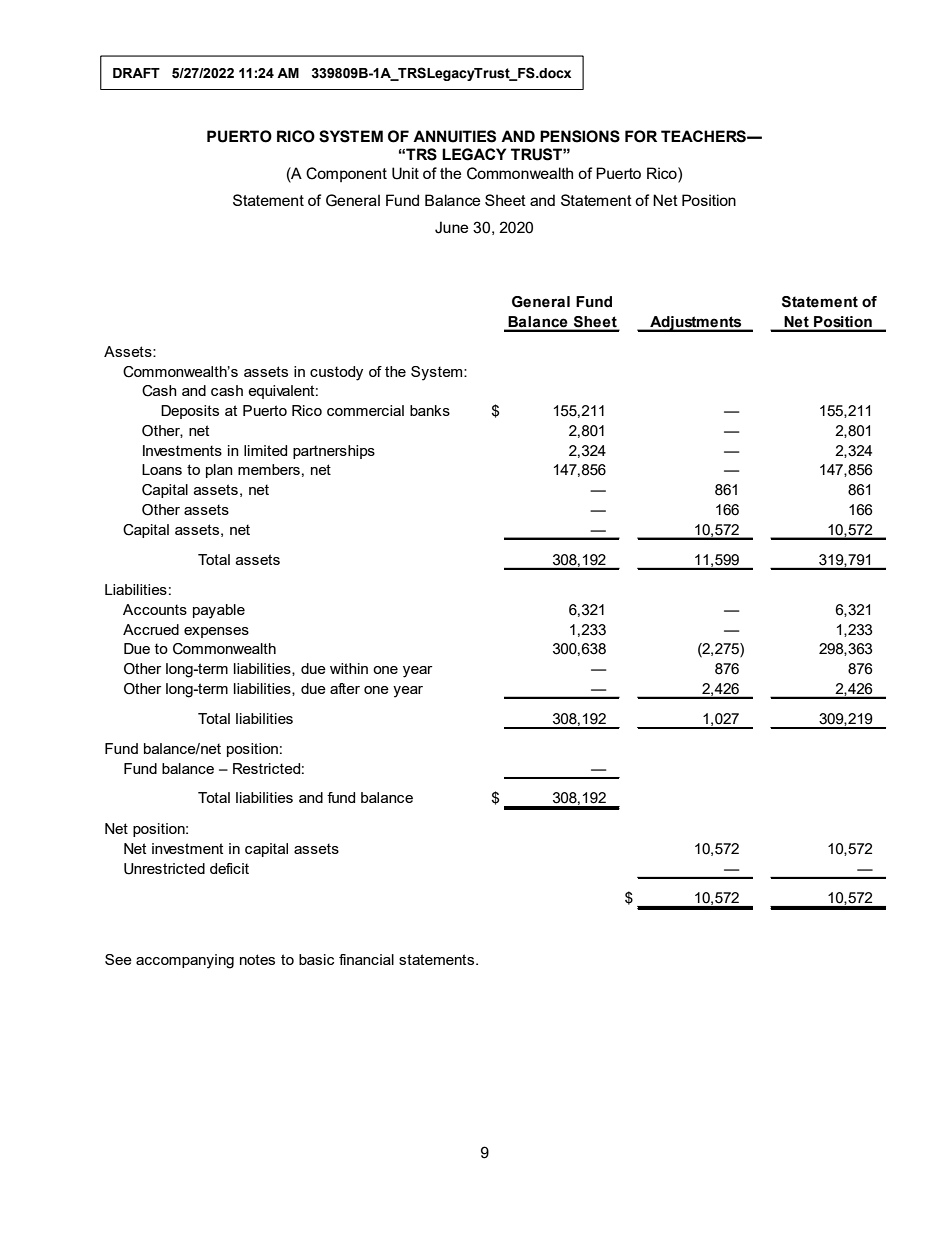 The height and width of the screenshot is (1233, 952). Describe the element at coordinates (316, 959) in the screenshot. I see `basic` at that location.
